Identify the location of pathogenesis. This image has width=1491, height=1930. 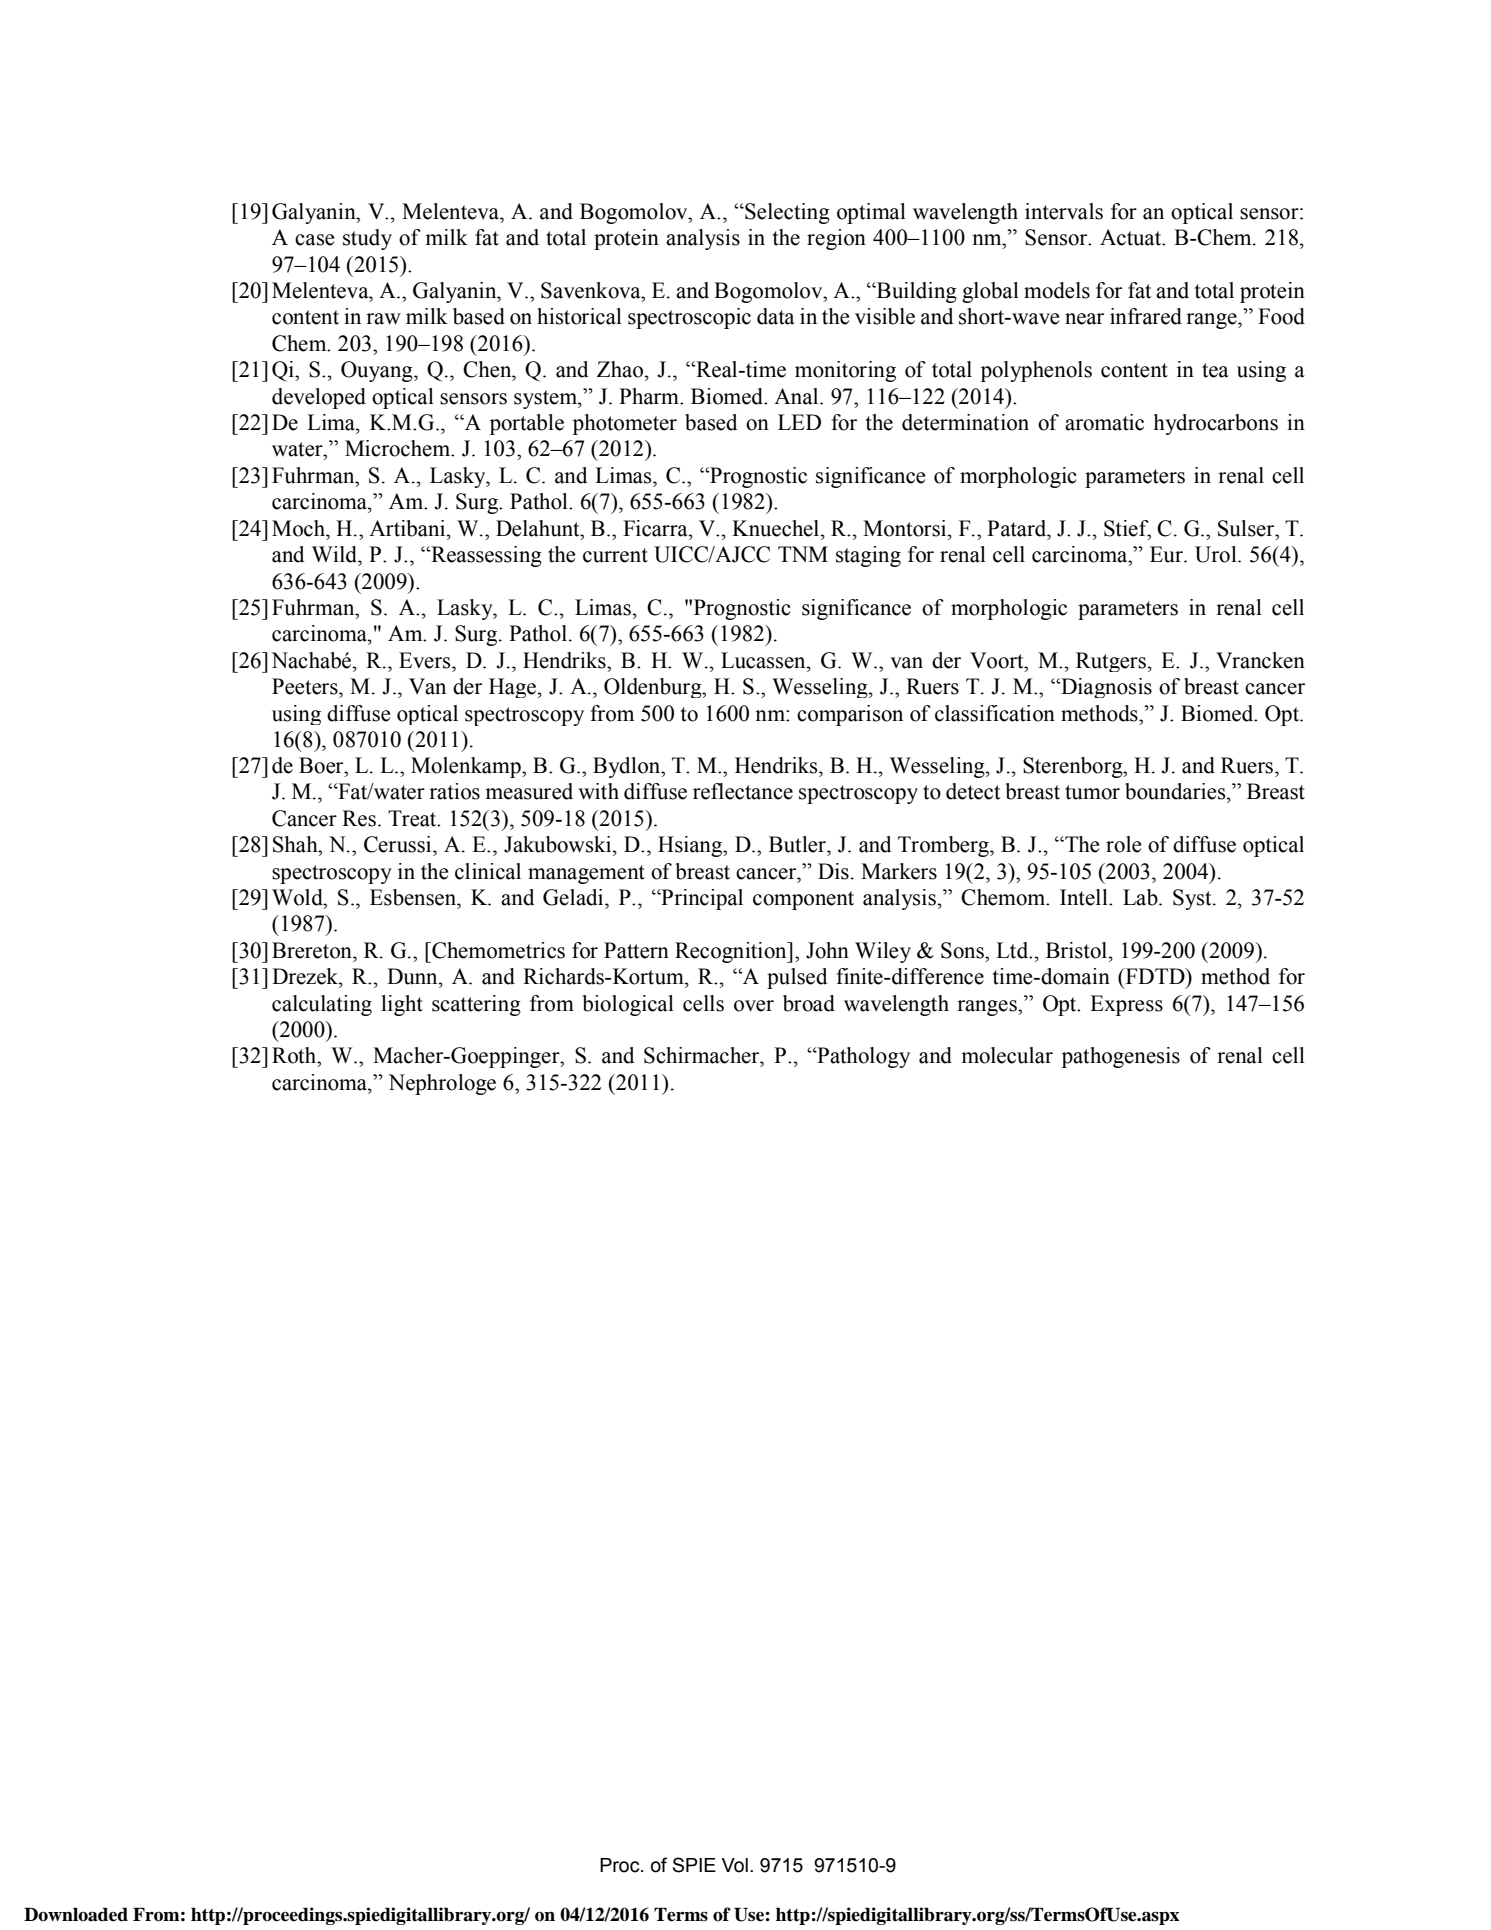
(1121, 1057).
